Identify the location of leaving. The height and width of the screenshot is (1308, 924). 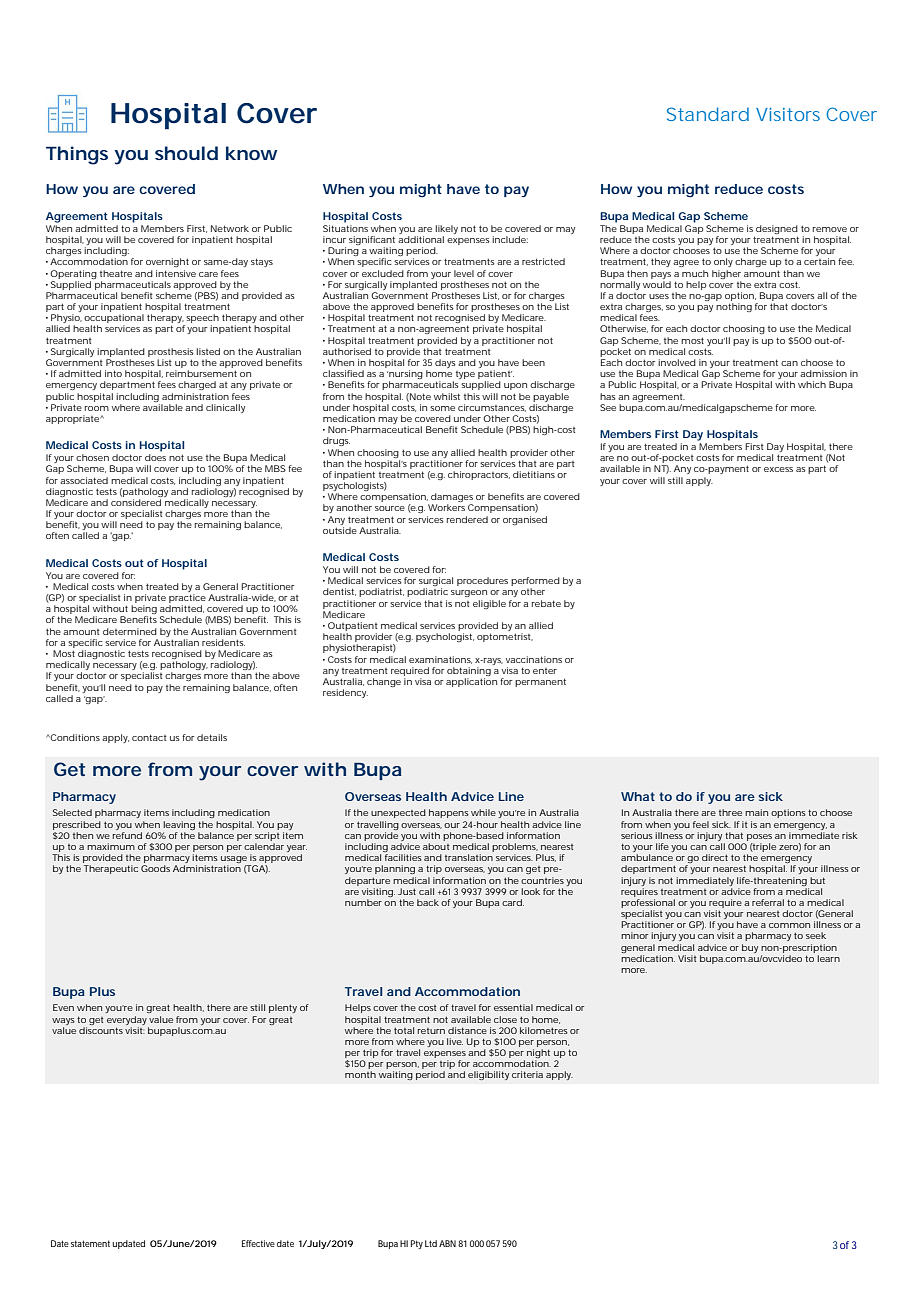
(179, 825).
